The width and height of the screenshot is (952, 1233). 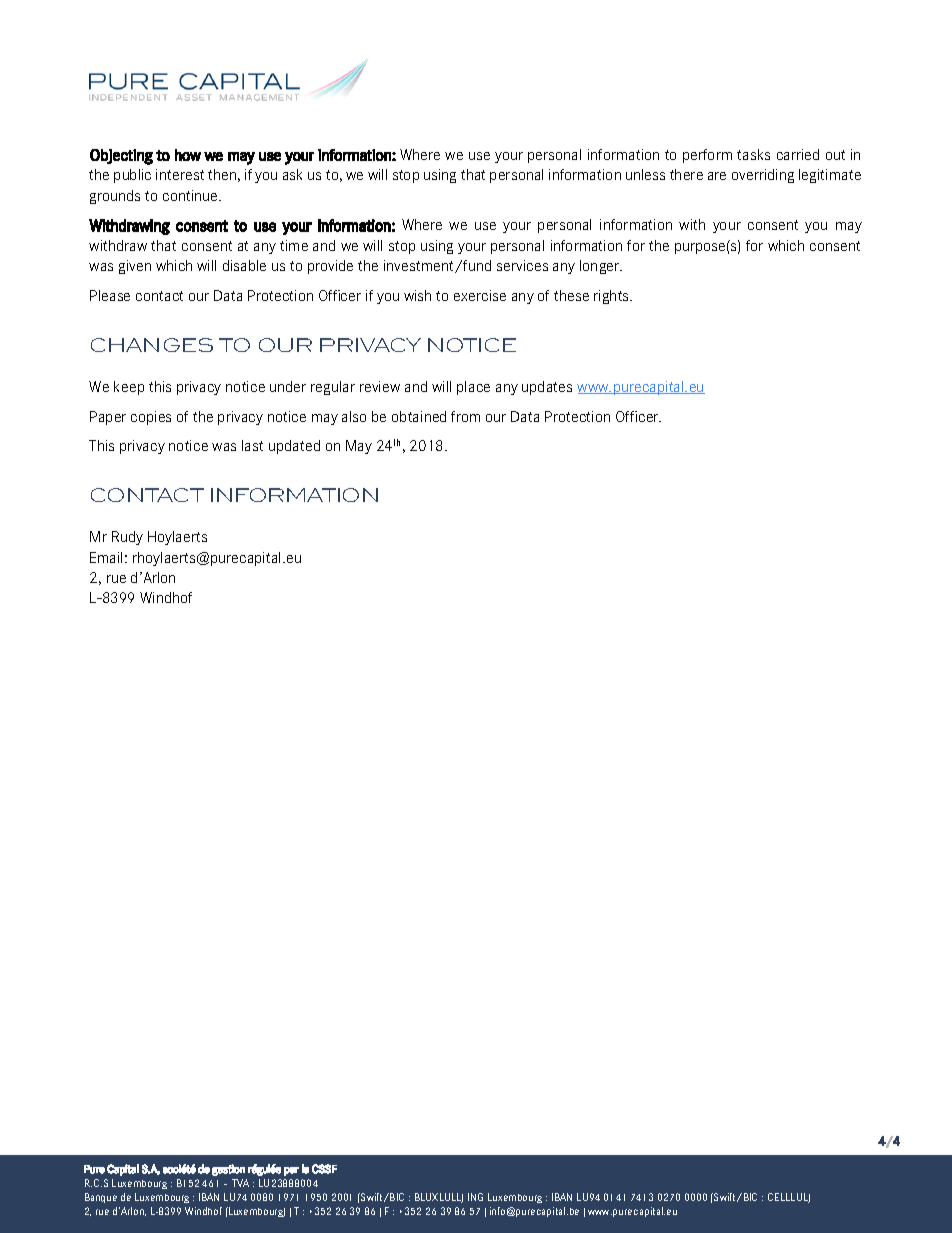 I want to click on place, so click(x=473, y=388).
